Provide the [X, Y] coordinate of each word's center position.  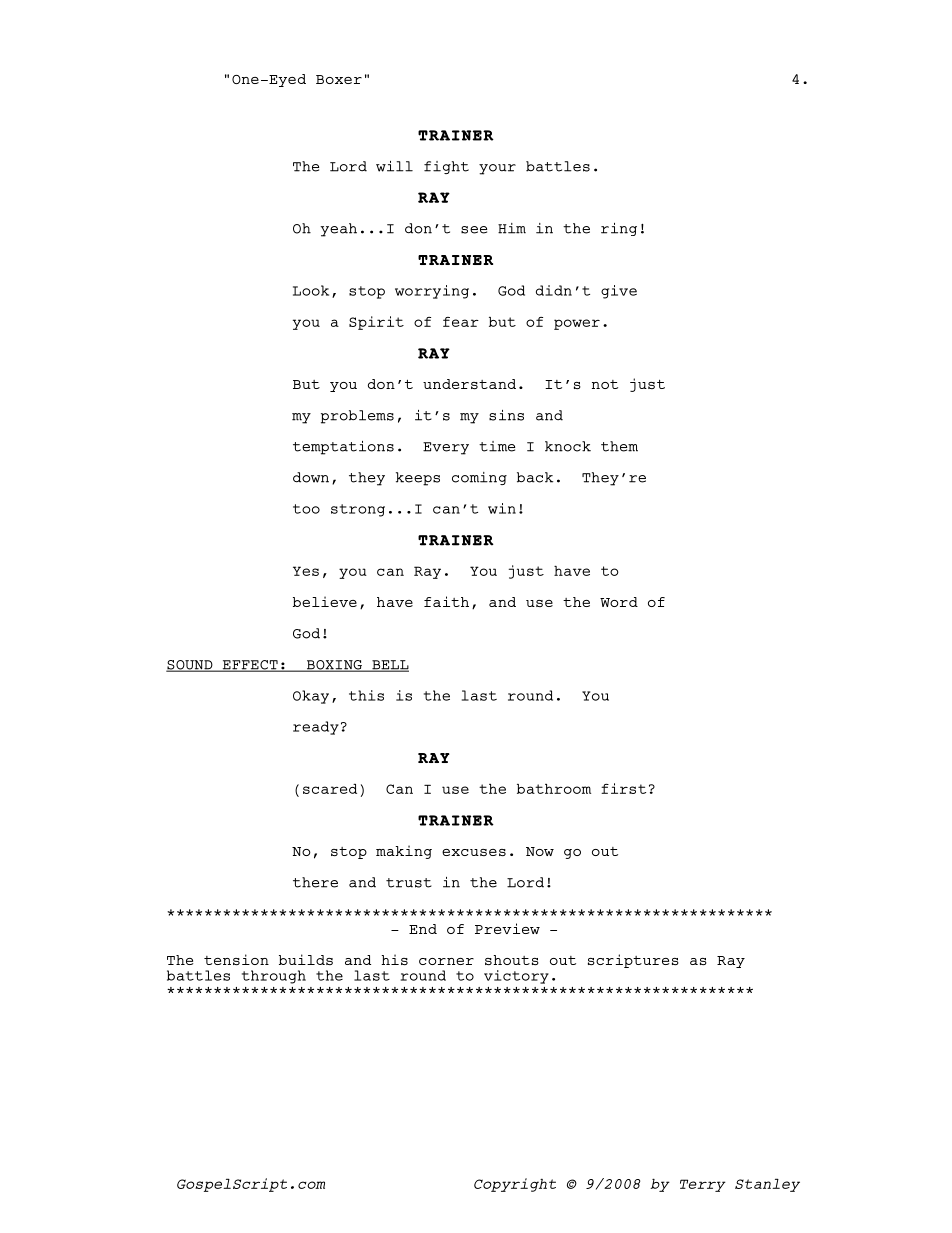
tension [236, 959]
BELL [389, 666]
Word [619, 602]
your [497, 169]
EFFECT [250, 666]
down [311, 477]
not [605, 384]
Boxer [339, 79]
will [394, 166]
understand [469, 384]
